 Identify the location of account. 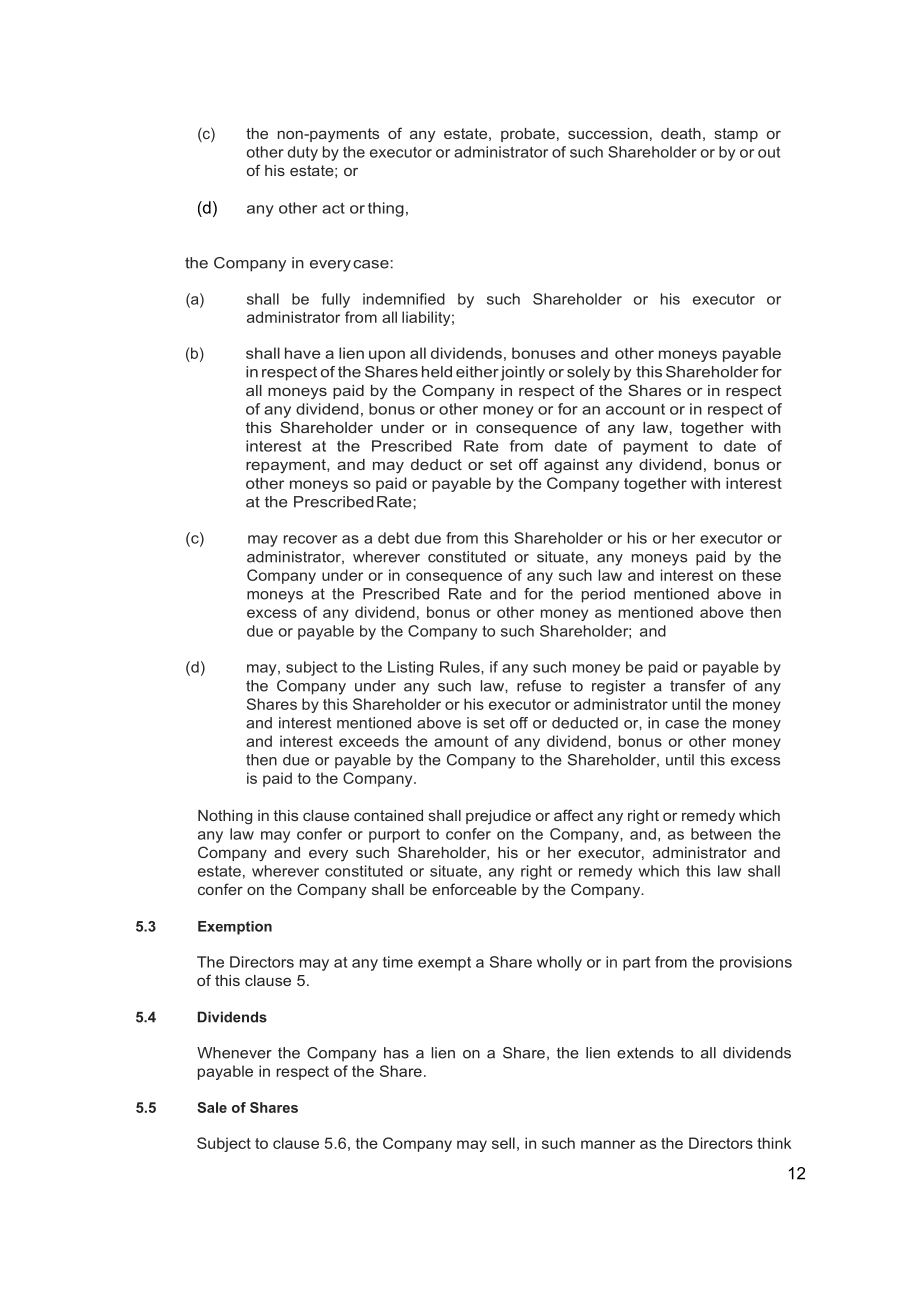
(635, 409).
